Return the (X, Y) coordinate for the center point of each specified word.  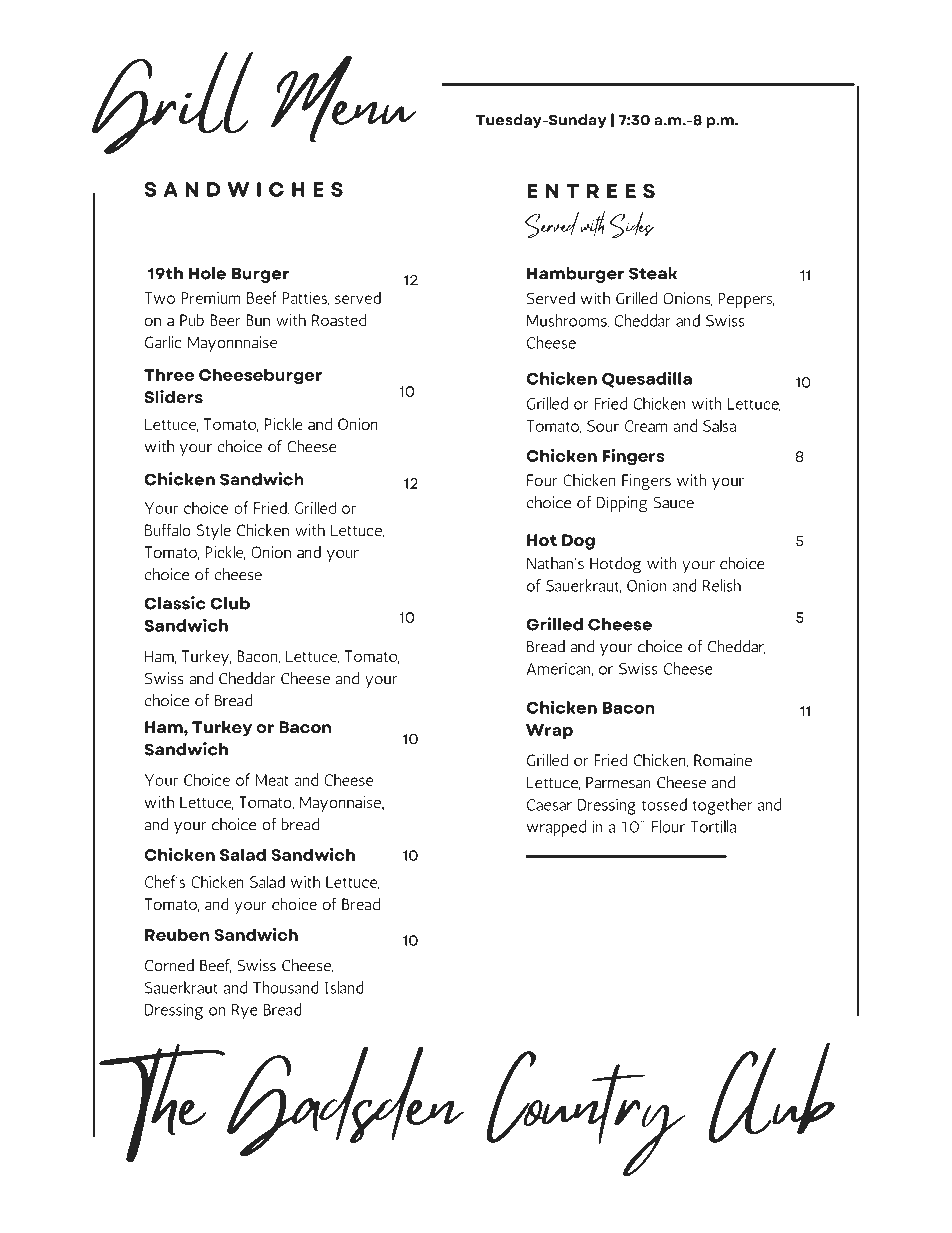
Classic (175, 603)
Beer (225, 320)
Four (542, 480)
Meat (272, 780)
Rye (245, 1012)
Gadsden (345, 1101)
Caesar (549, 805)
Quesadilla (647, 379)
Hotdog (615, 565)
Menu (343, 98)
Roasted (339, 319)
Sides (632, 224)
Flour (668, 826)
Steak (653, 273)
